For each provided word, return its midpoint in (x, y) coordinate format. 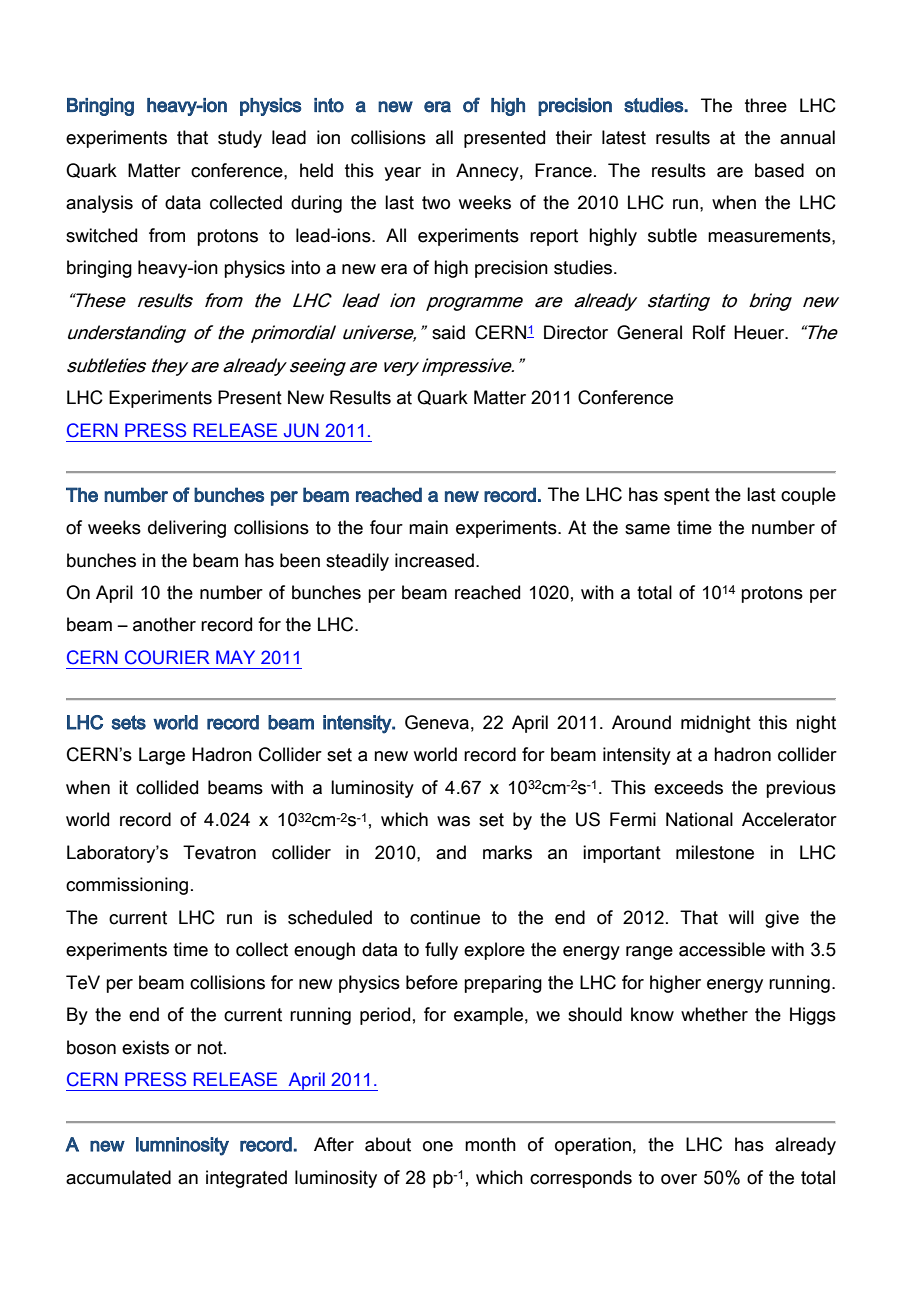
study (240, 139)
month (490, 1144)
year (402, 174)
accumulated (118, 1177)
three (766, 105)
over (679, 1179)
